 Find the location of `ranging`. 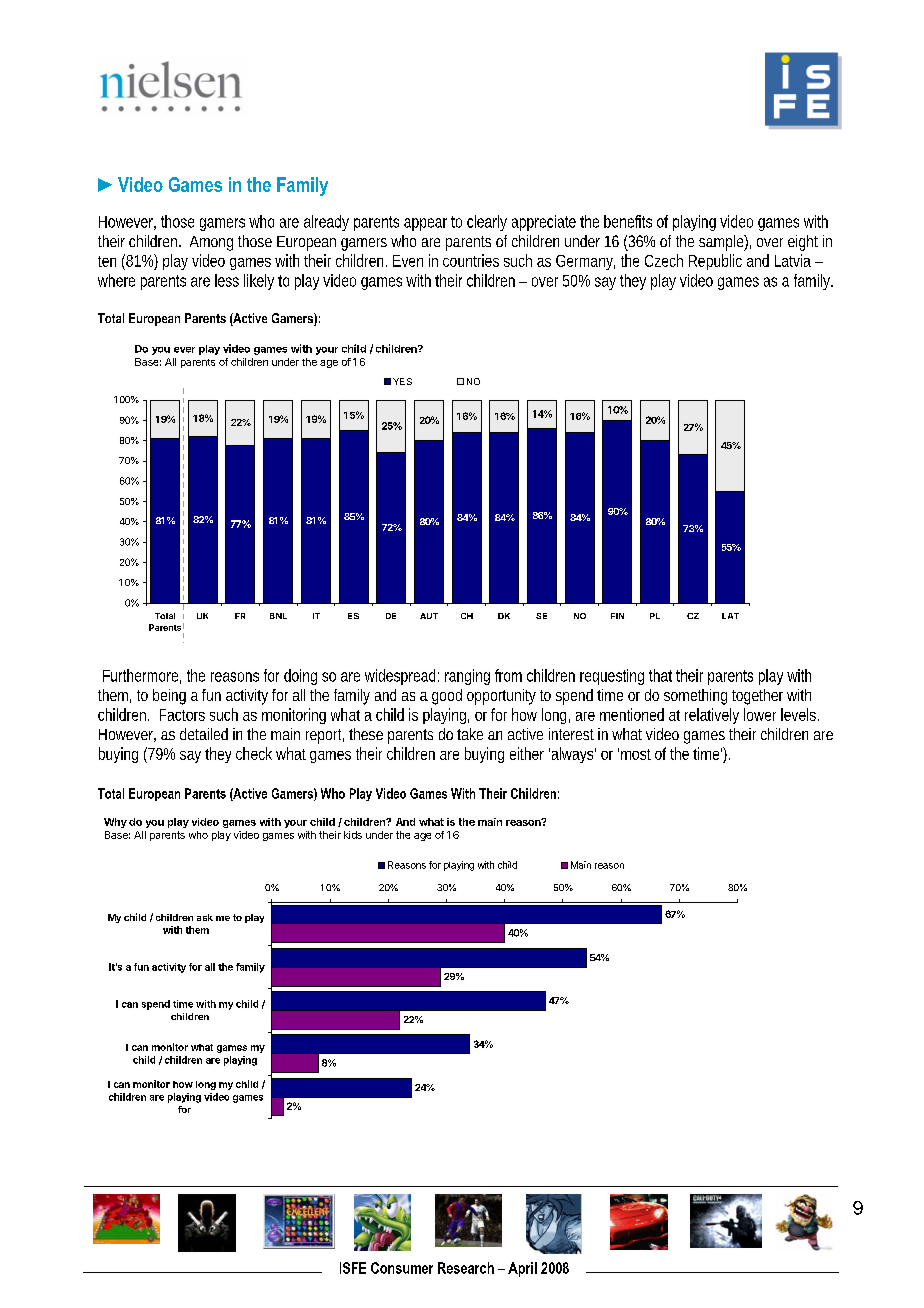

ranging is located at coordinates (467, 677).
